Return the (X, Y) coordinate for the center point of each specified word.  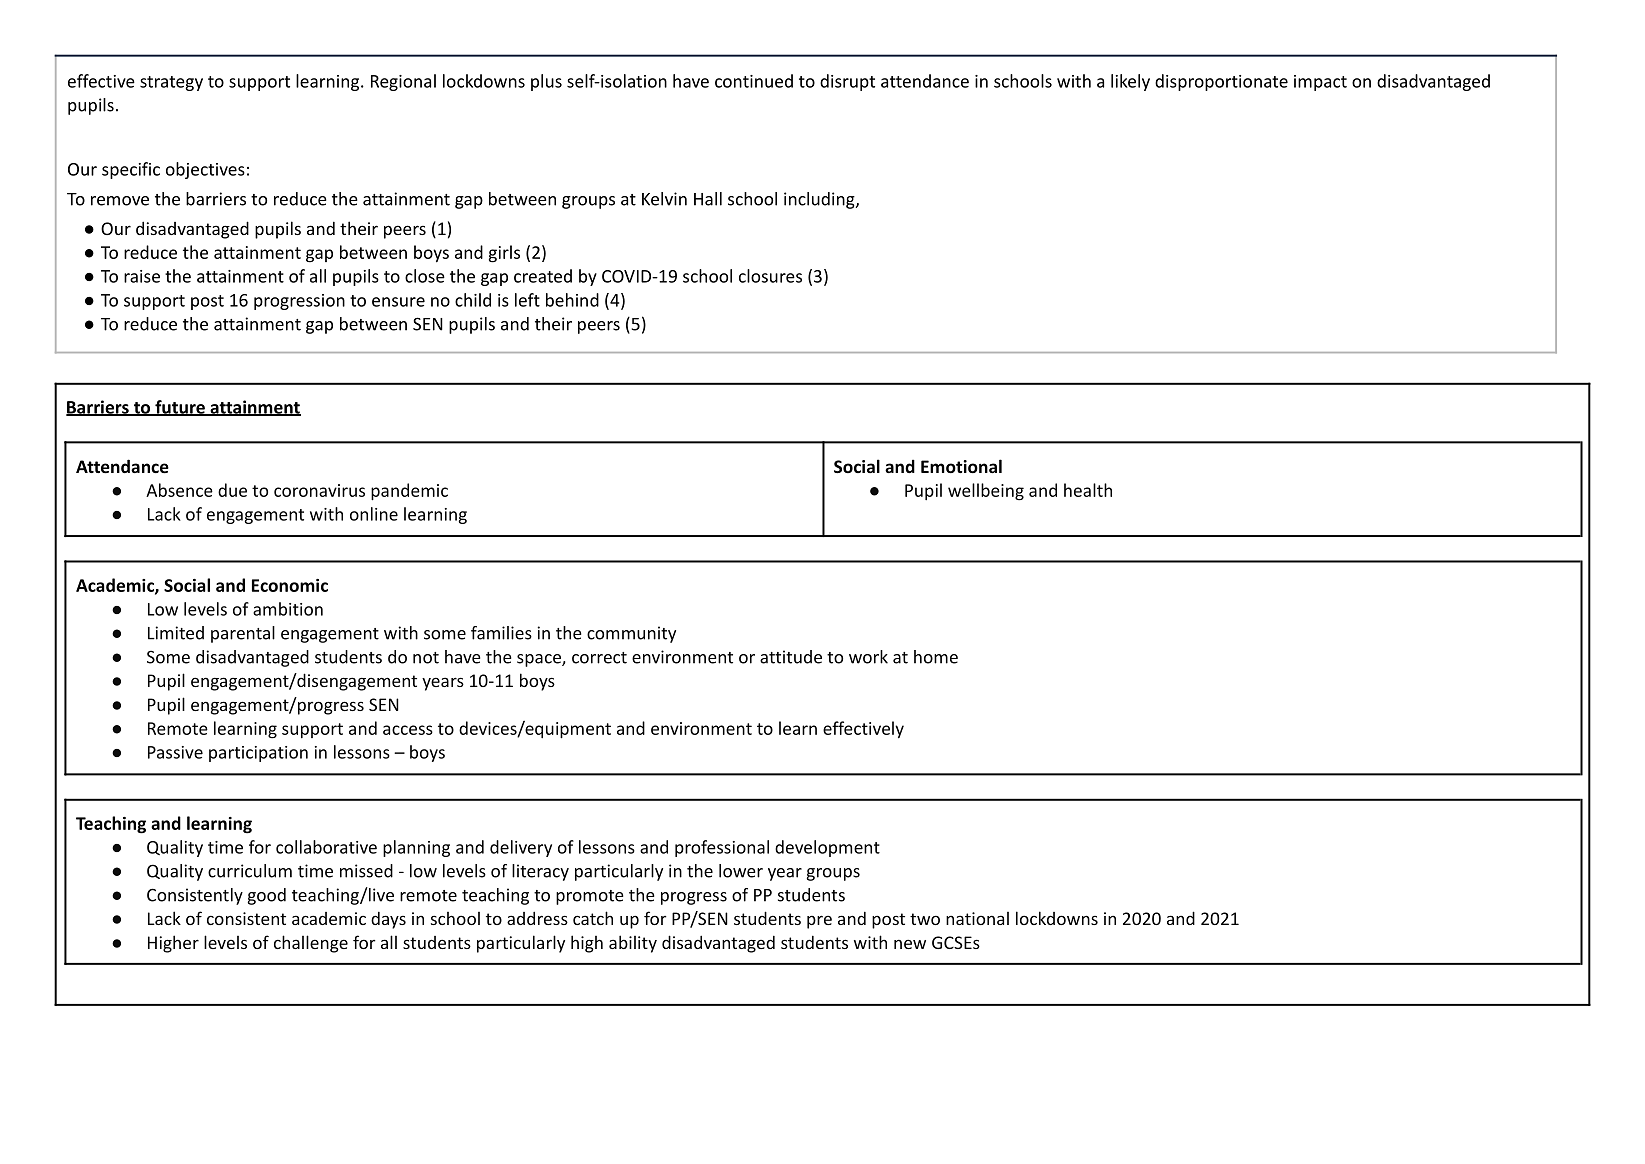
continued (754, 81)
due (232, 490)
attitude (791, 657)
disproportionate (1221, 82)
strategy (171, 83)
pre (819, 922)
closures (770, 276)
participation (258, 754)
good (266, 896)
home (936, 657)
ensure (398, 302)
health (1088, 490)
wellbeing (986, 492)
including (820, 200)
